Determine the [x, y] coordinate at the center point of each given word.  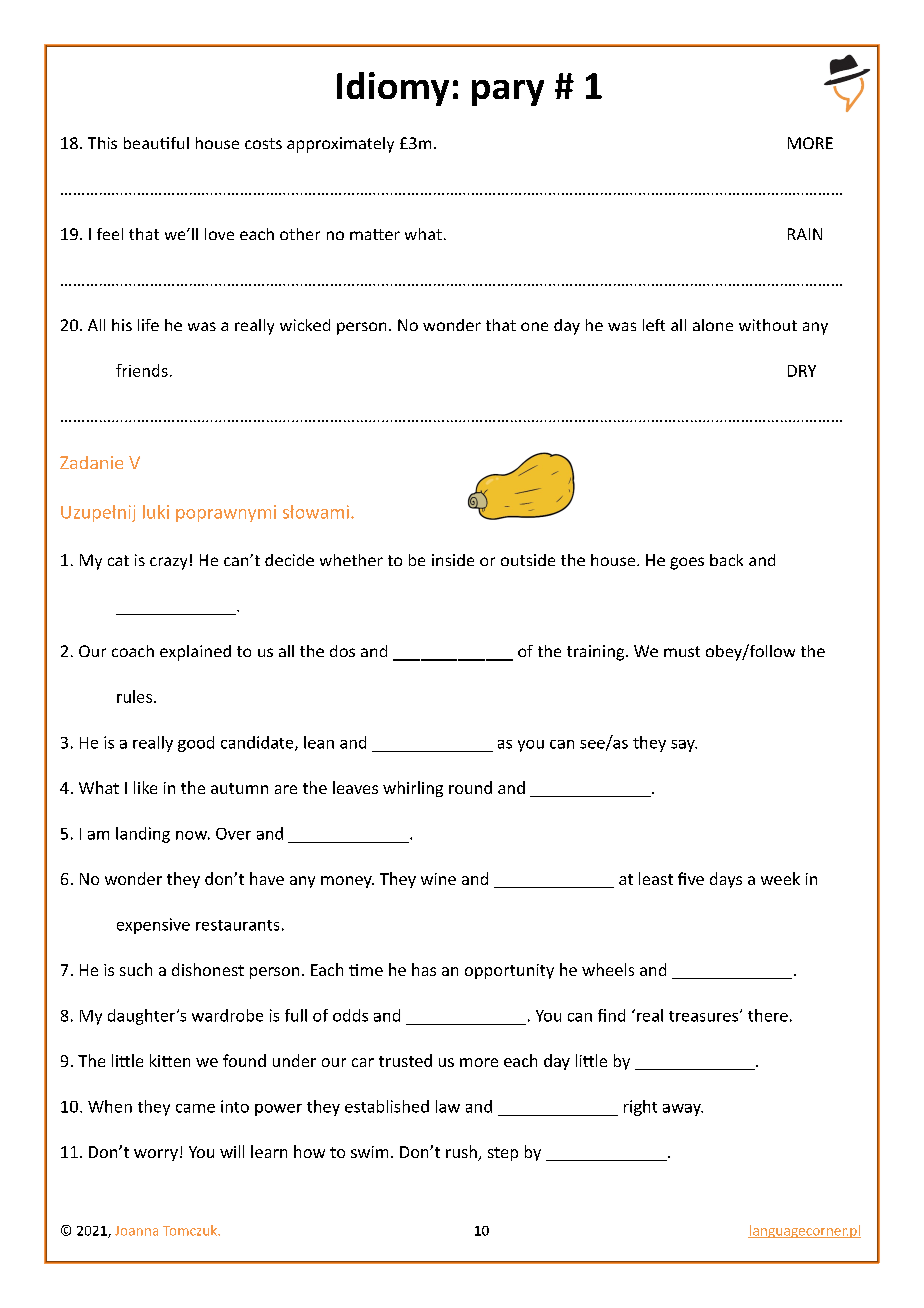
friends [142, 370]
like [145, 787]
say [684, 746]
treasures [705, 1016]
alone [713, 325]
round [470, 787]
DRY [802, 371]
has [424, 969]
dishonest [208, 969]
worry [156, 1155]
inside [453, 560]
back [726, 560]
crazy [168, 563]
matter [375, 234]
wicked [305, 325]
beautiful [156, 143]
